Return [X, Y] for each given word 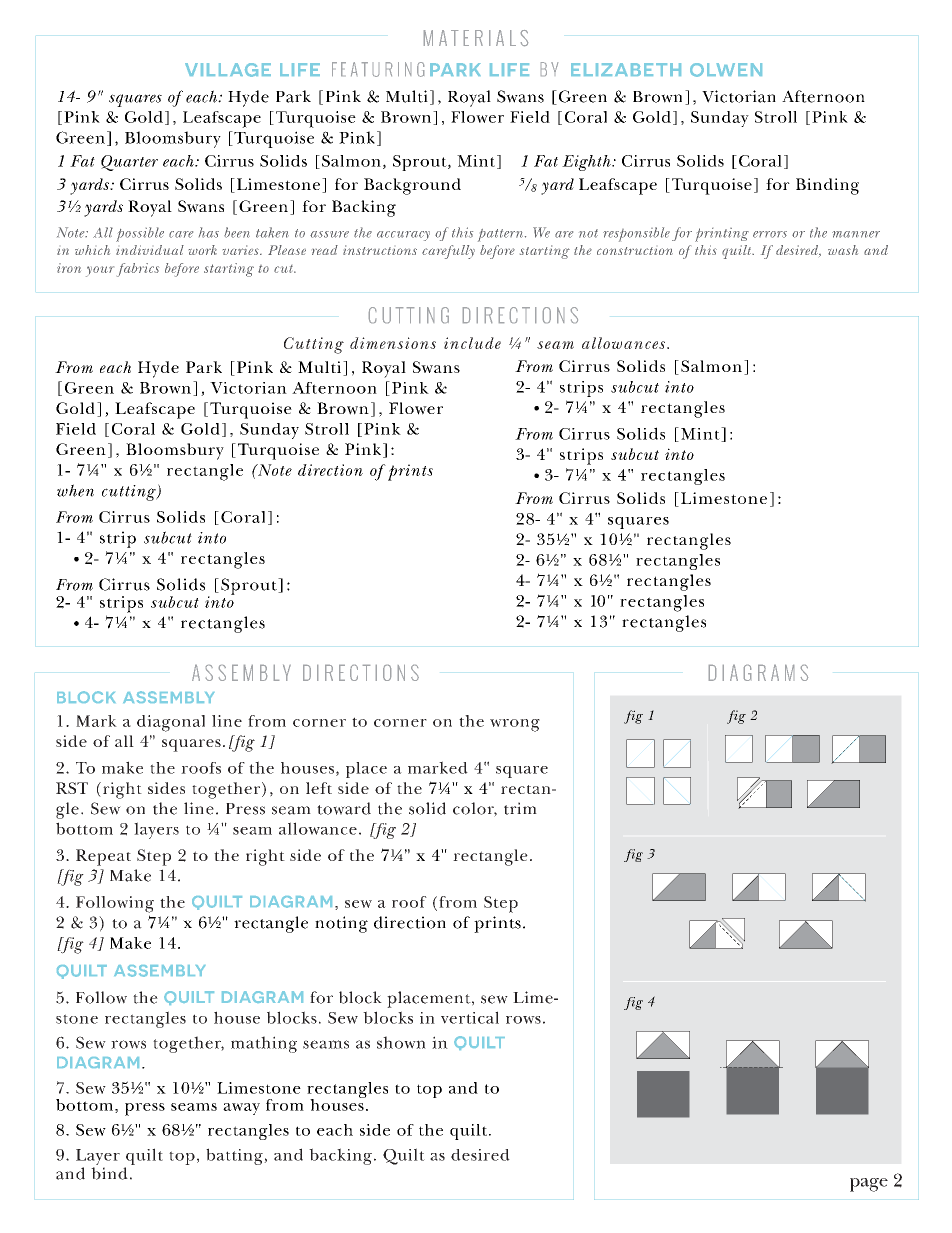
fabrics [138, 270]
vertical [470, 1017]
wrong [515, 725]
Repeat [103, 857]
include [472, 343]
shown [401, 1042]
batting [235, 1156]
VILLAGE [228, 70]
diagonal [171, 723]
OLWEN [726, 70]
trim [520, 808]
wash [843, 250]
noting [341, 924]
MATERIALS [476, 38]
